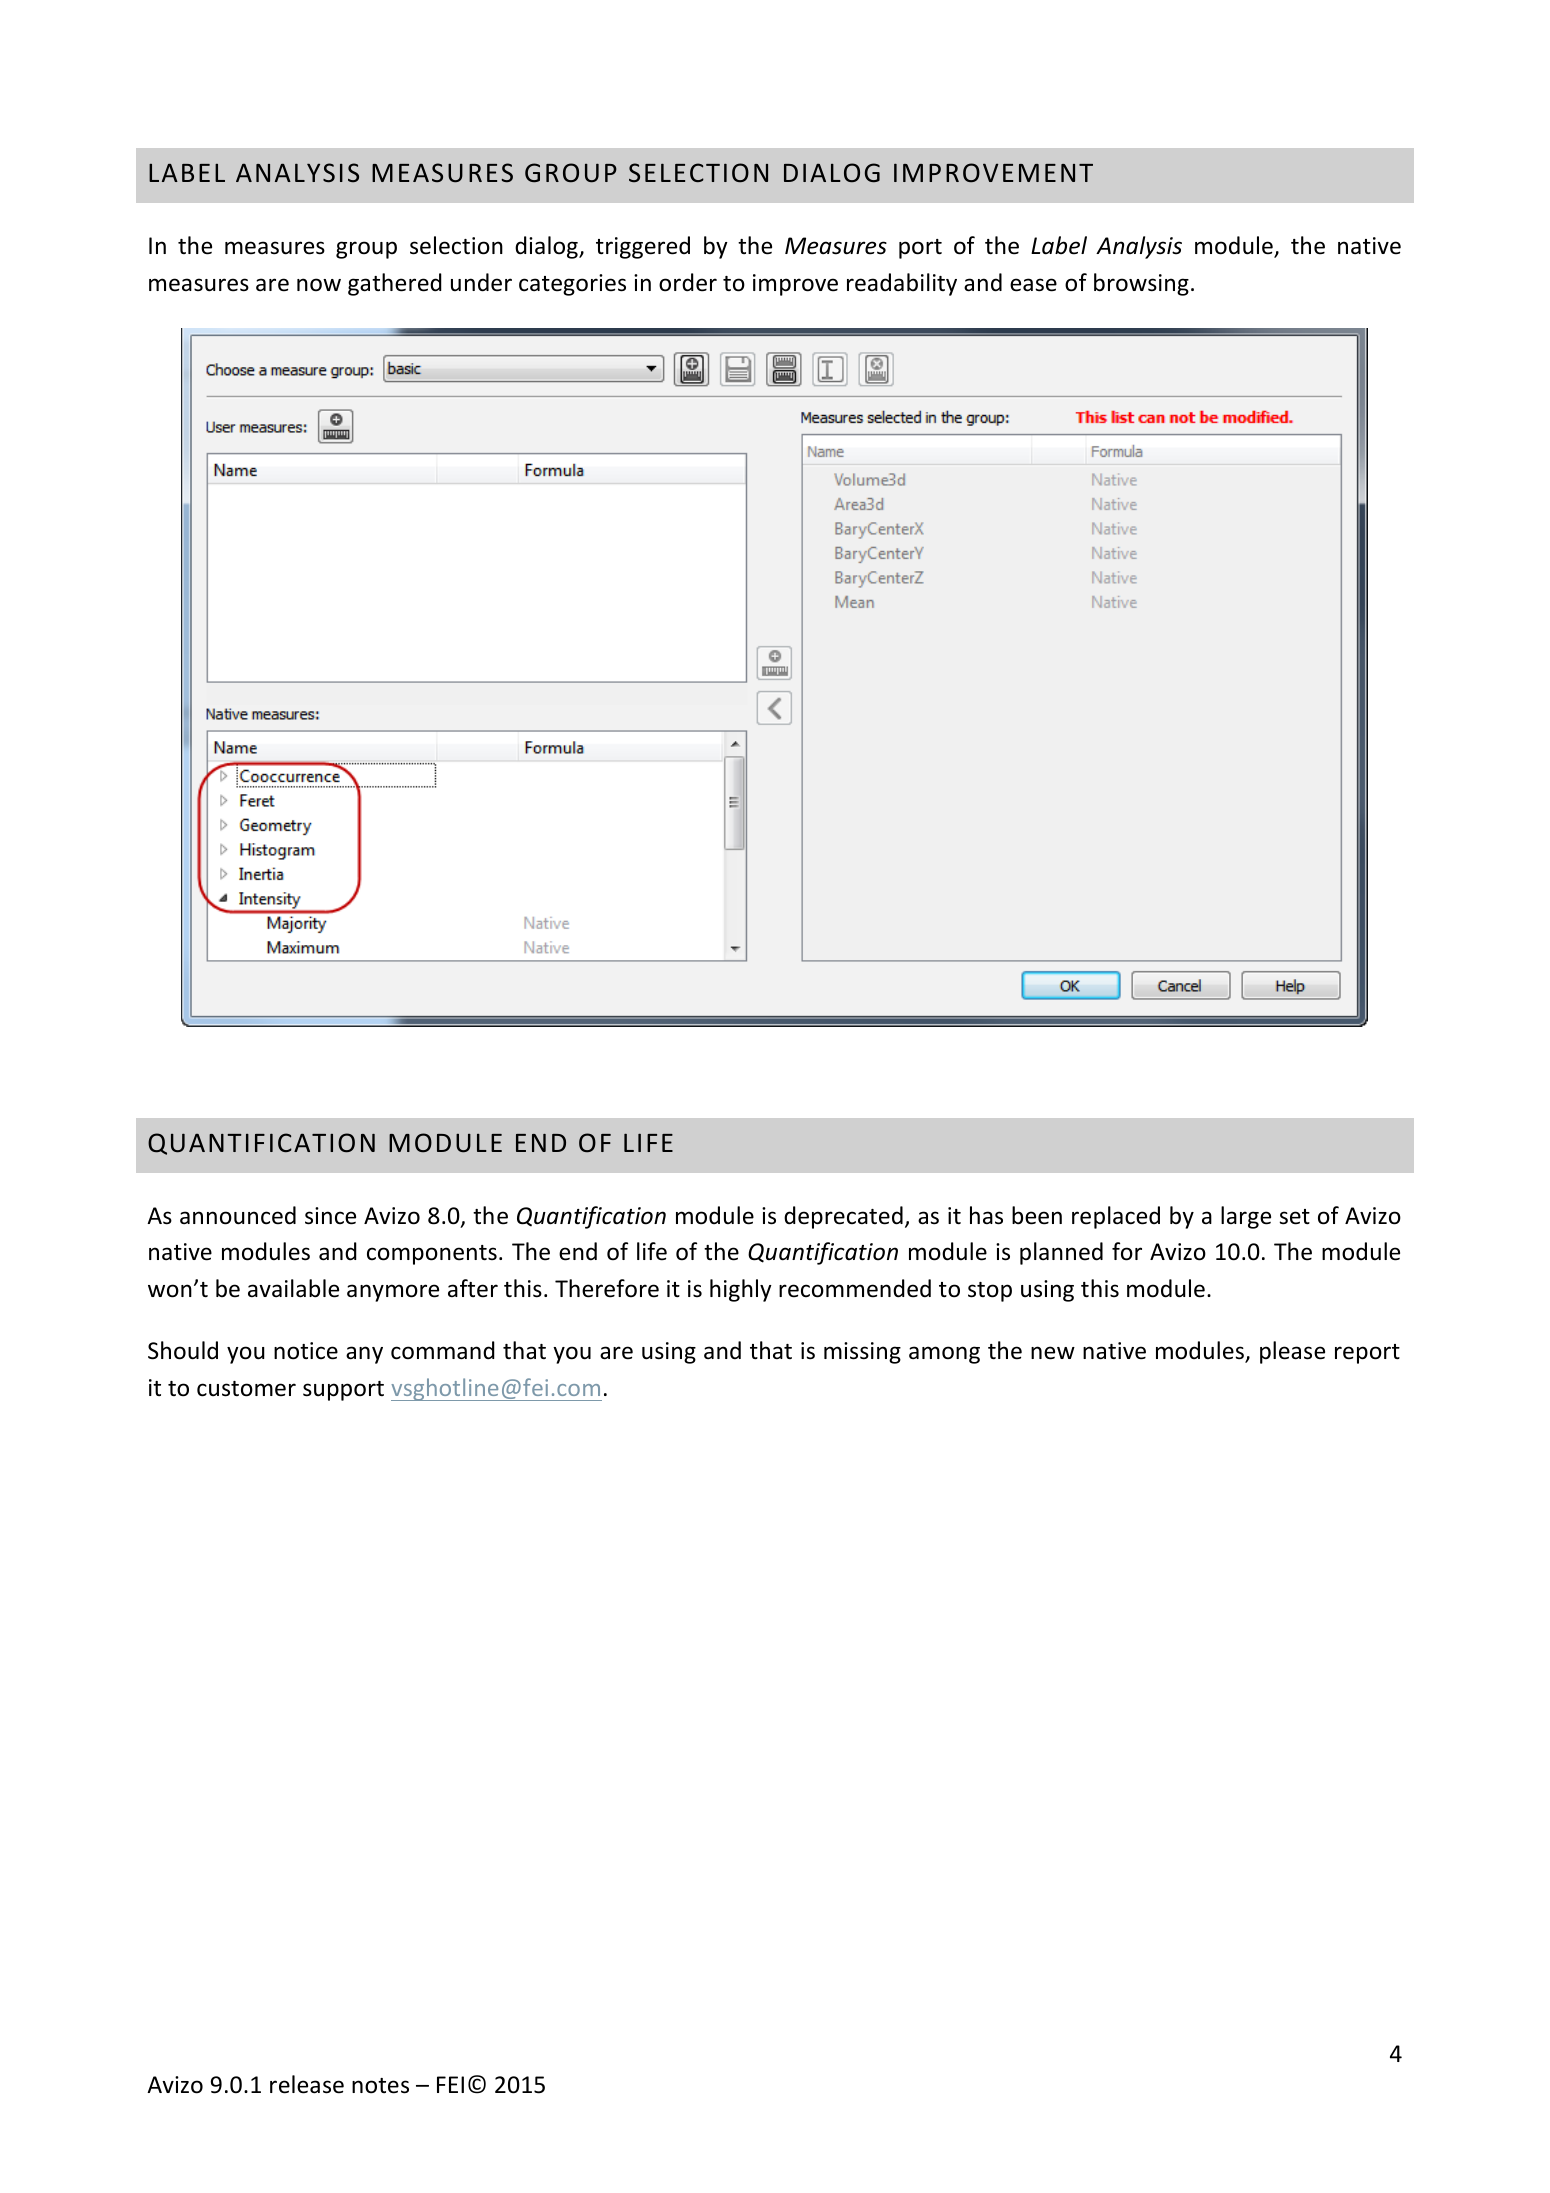 This screenshot has width=1550, height=2193. Describe the element at coordinates (688, 282) in the screenshot. I see `order` at that location.
